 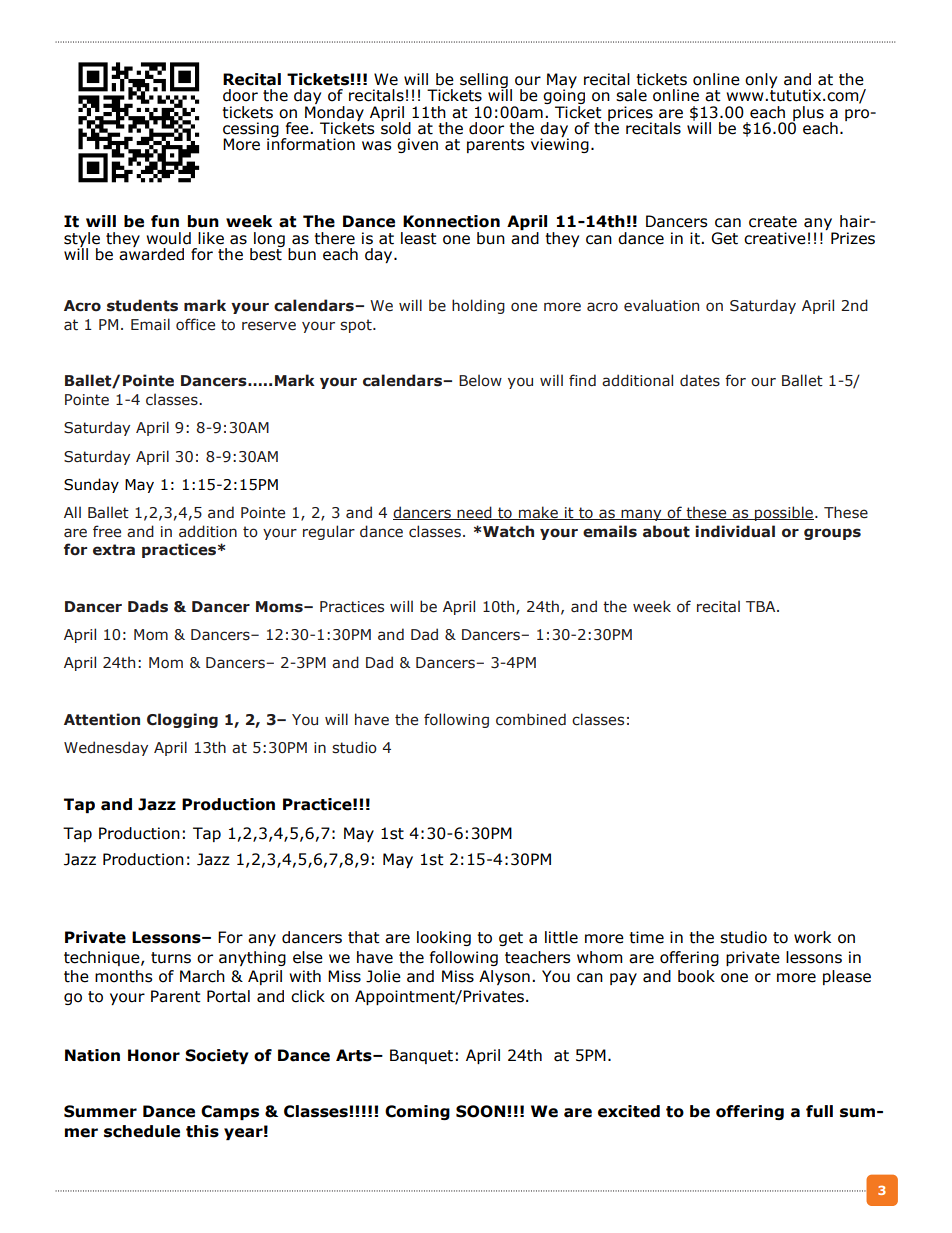 I want to click on selling, so click(x=484, y=82).
